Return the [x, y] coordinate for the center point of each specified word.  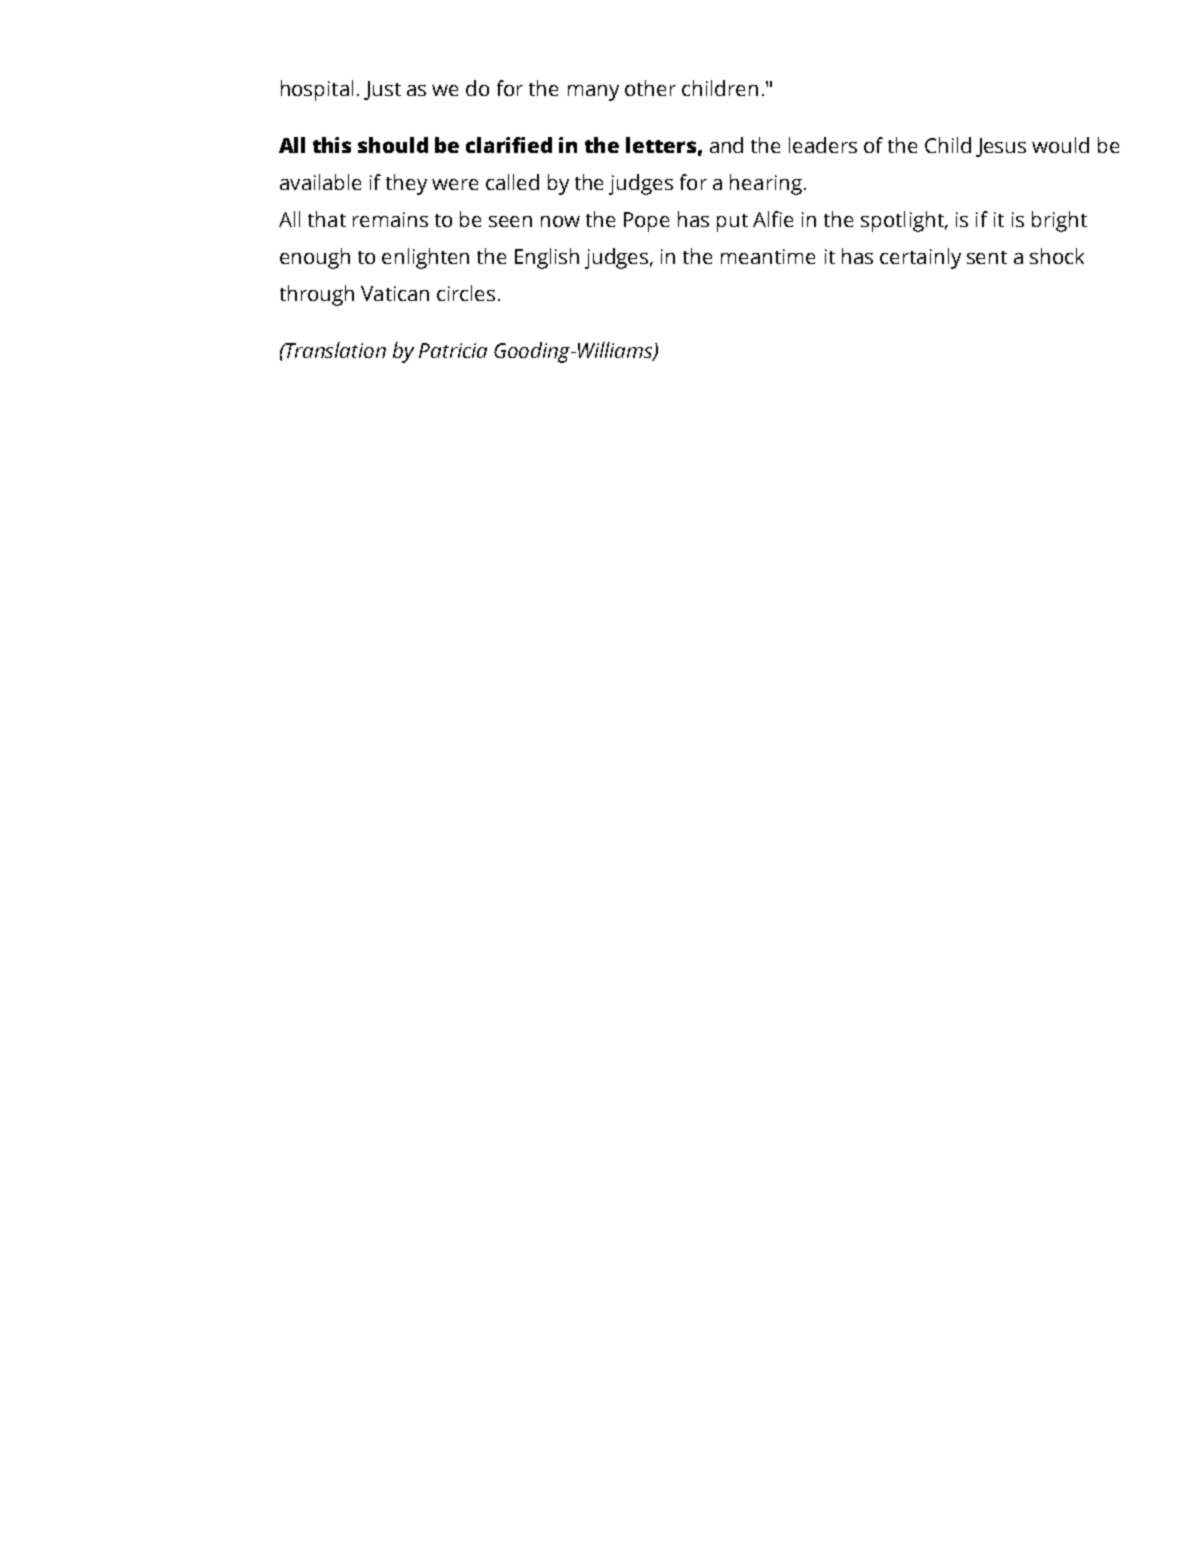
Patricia [453, 350]
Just [382, 90]
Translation [335, 350]
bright [1059, 221]
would [1060, 145]
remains [390, 219]
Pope [646, 222]
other [650, 88]
